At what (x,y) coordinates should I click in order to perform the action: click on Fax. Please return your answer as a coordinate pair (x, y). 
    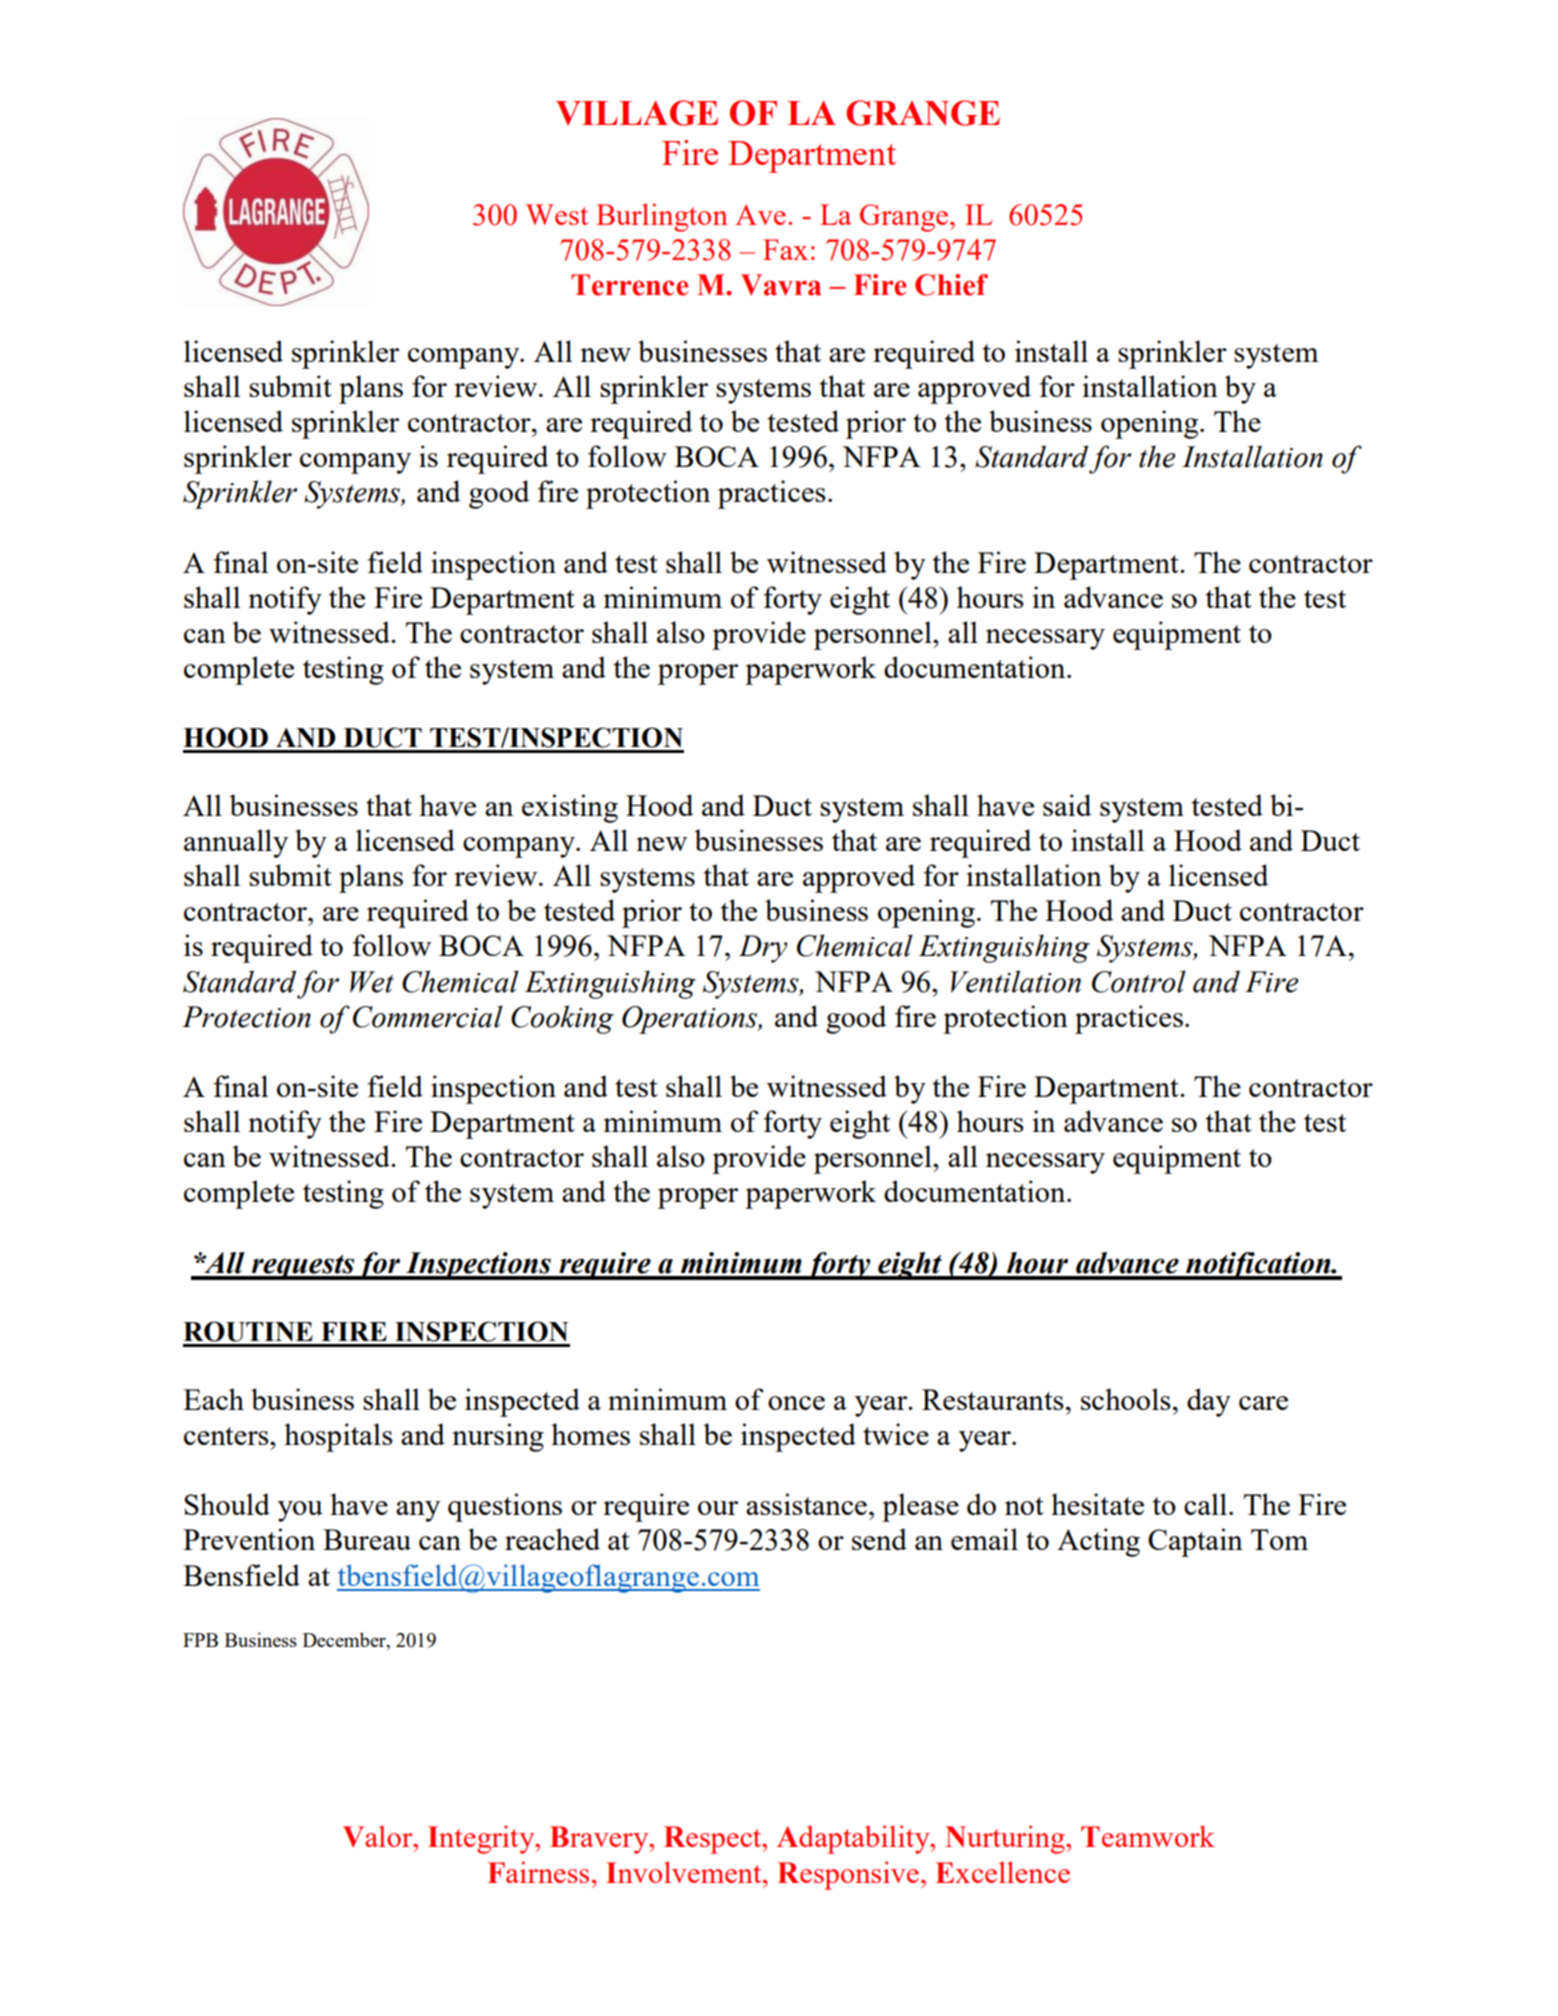
    Looking at the image, I should click on (785, 249).
